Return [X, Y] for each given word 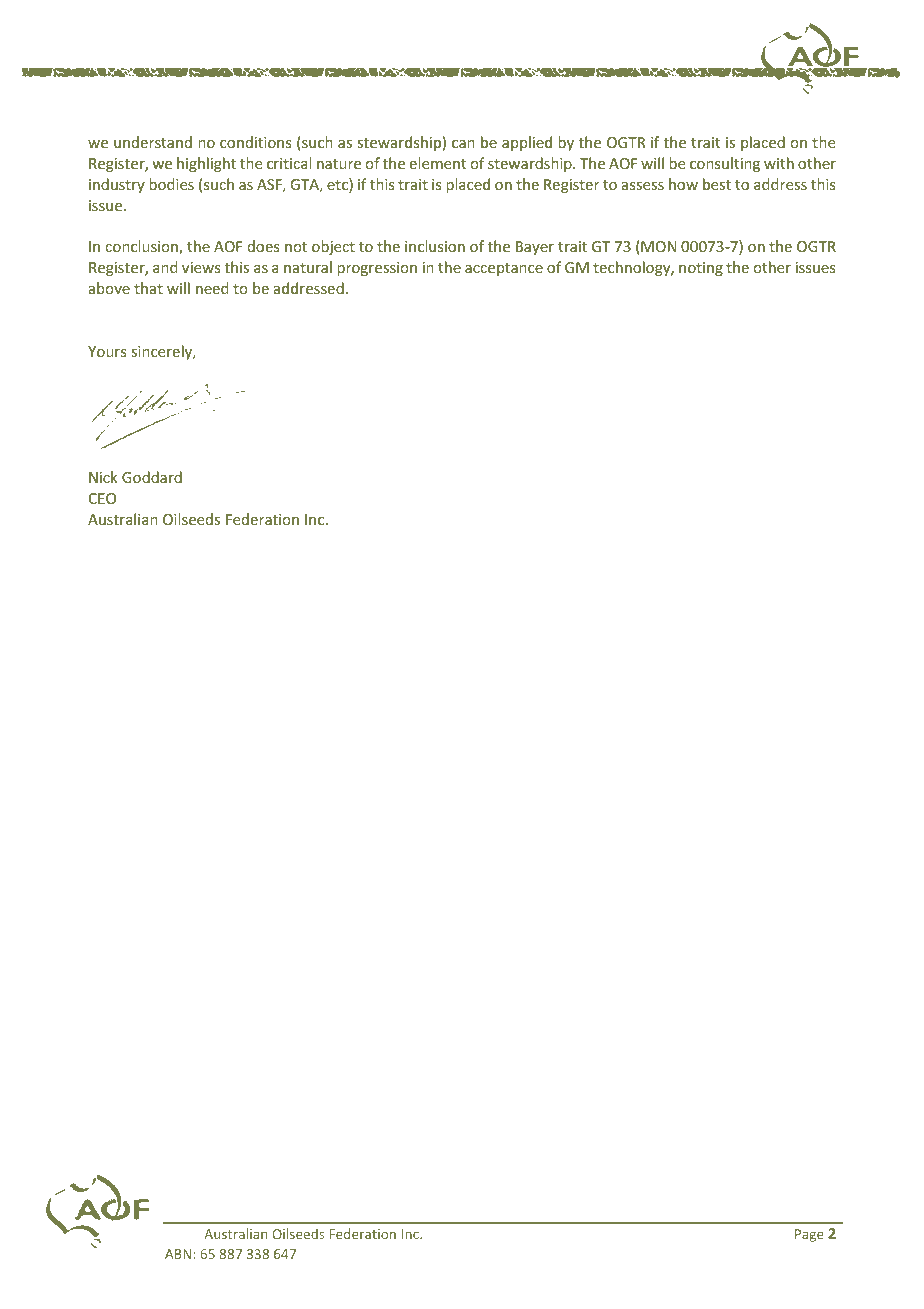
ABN [178, 1254]
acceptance [504, 269]
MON [657, 247]
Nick [103, 477]
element [438, 163]
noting [701, 269]
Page [809, 1235]
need [212, 288]
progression [377, 269]
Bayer [535, 248]
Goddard [152, 477]
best [717, 184]
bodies [171, 184]
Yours [107, 351]
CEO [102, 498]
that [148, 288]
